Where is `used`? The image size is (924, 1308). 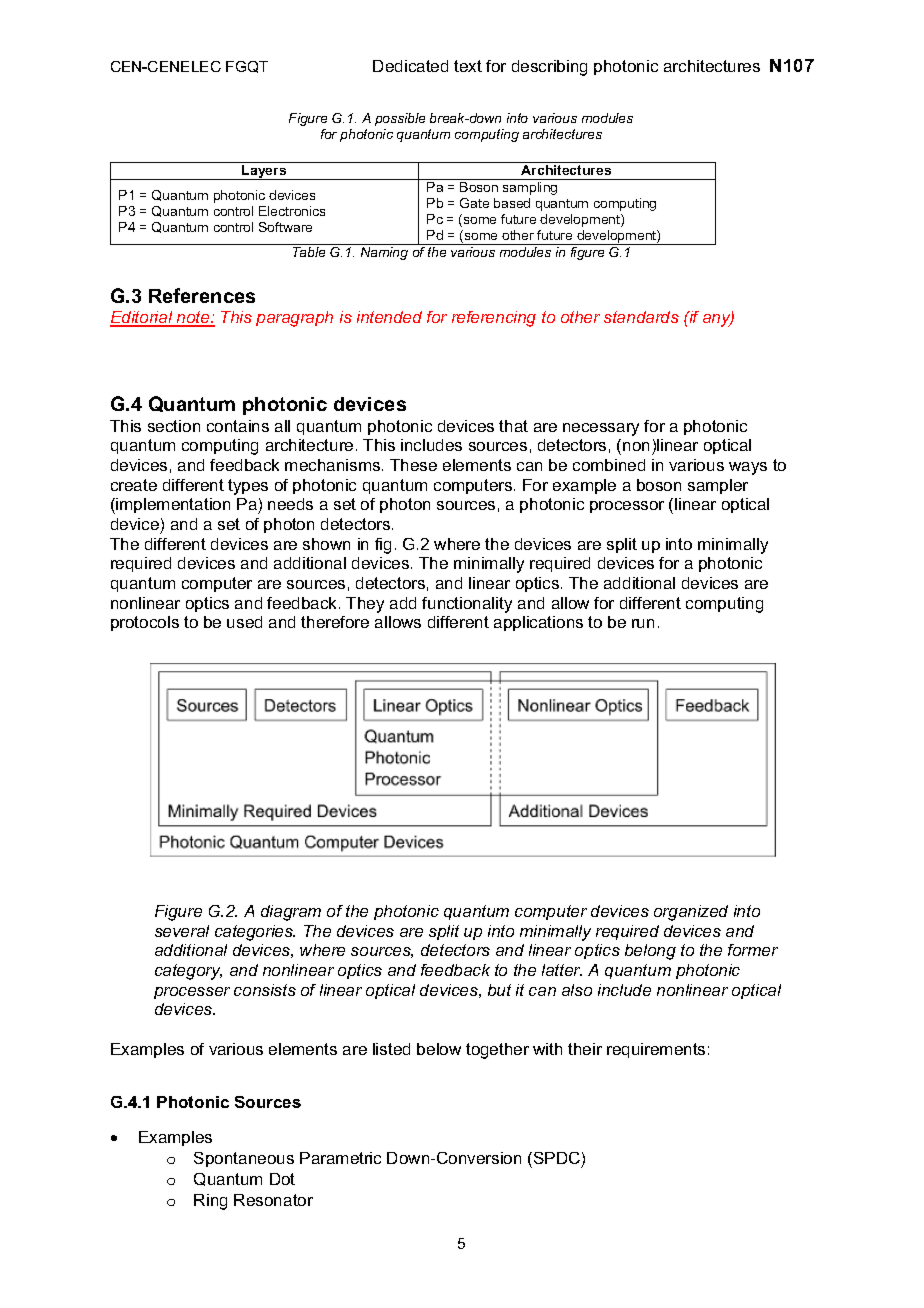
used is located at coordinates (244, 622).
